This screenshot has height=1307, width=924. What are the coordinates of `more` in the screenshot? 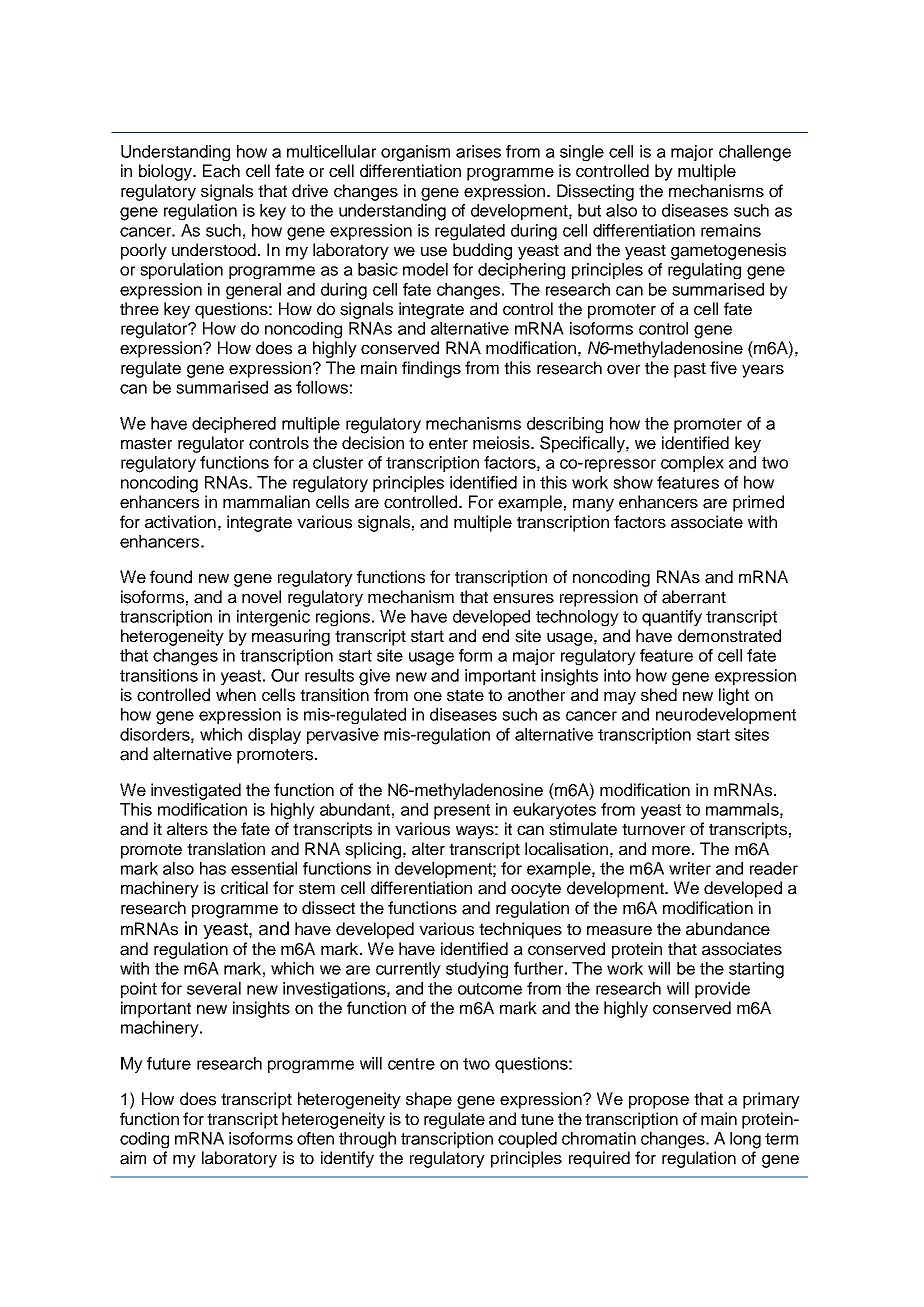 It's located at (671, 851).
